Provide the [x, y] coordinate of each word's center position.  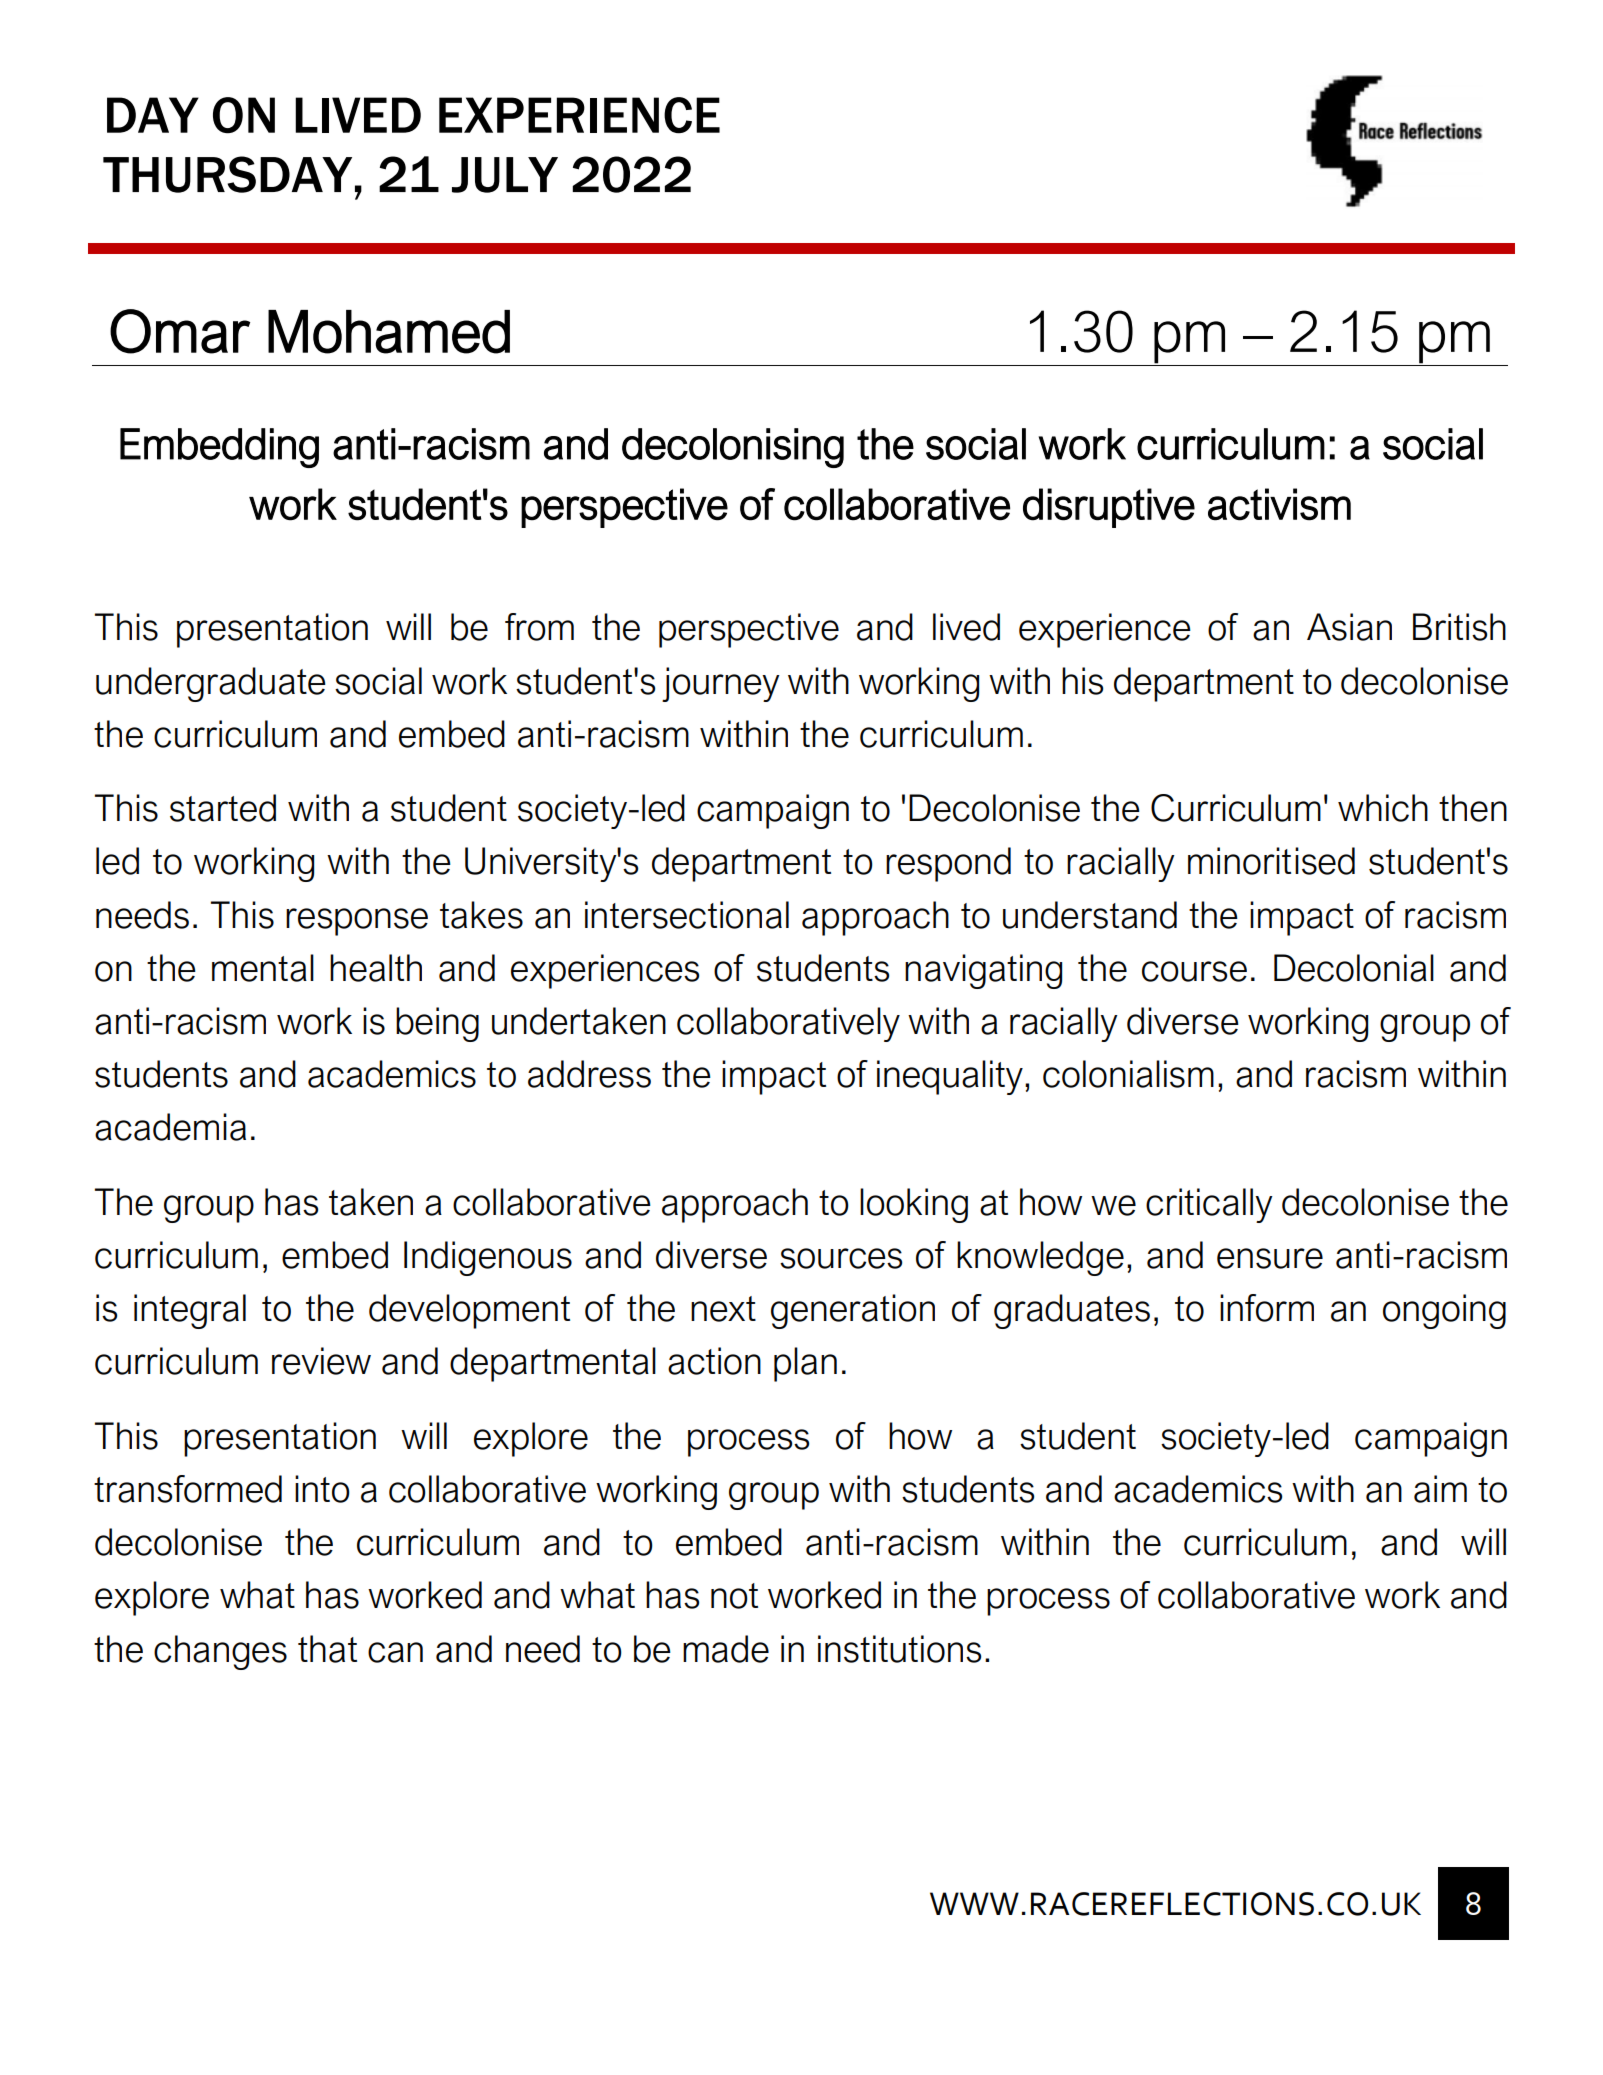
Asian [1349, 627]
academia [170, 1127]
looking [914, 1205]
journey [721, 684]
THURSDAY [227, 174]
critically [1209, 1205]
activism [1279, 504]
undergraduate [211, 684]
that [327, 1649]
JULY [505, 175]
